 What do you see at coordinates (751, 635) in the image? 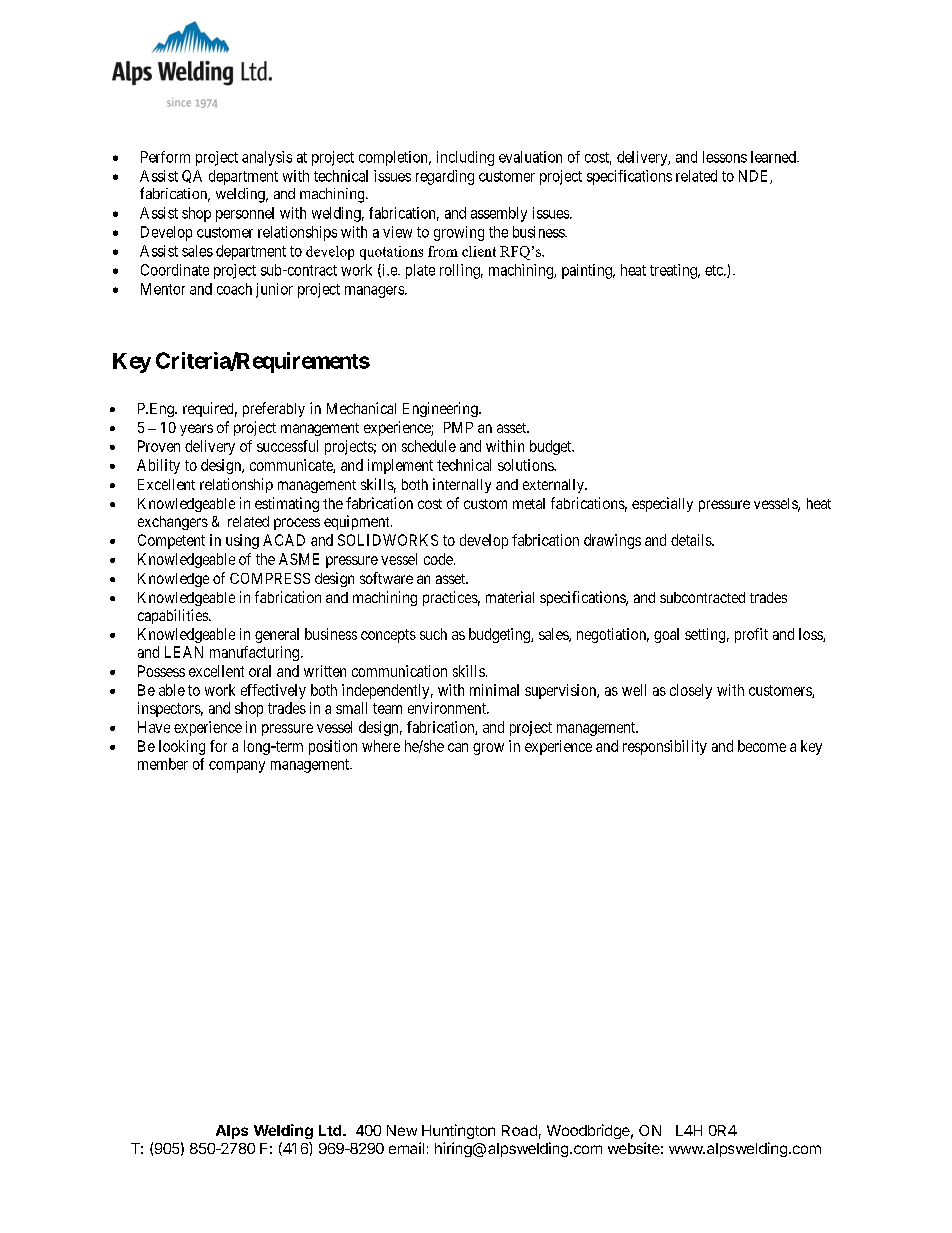
I see `profit` at bounding box center [751, 635].
